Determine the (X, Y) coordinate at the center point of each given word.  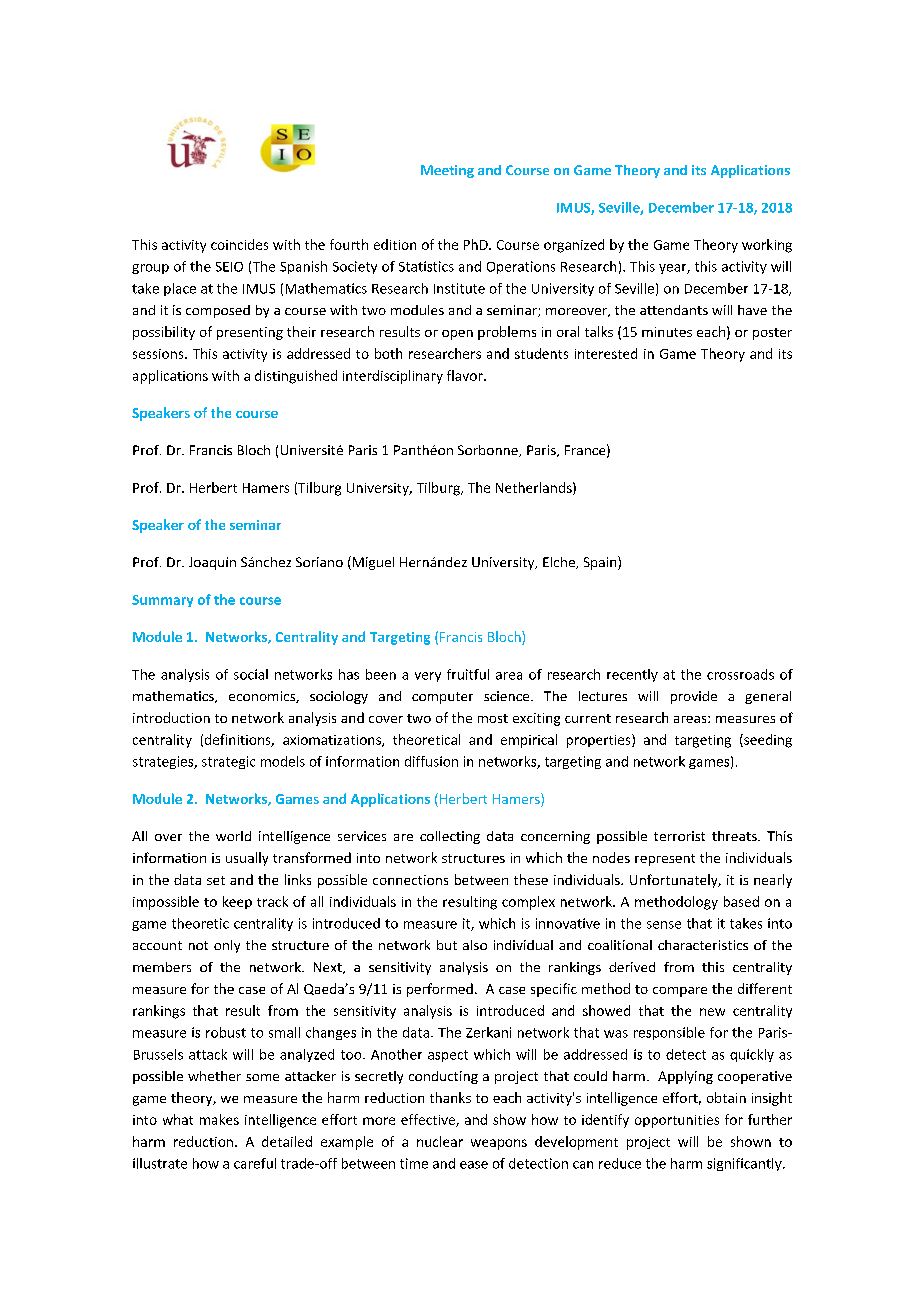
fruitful (468, 674)
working (767, 246)
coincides (239, 244)
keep (237, 902)
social (251, 674)
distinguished (296, 377)
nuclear (440, 1141)
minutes (667, 332)
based (741, 901)
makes (219, 1119)
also (475, 945)
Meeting (447, 171)
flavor (466, 375)
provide (694, 697)
